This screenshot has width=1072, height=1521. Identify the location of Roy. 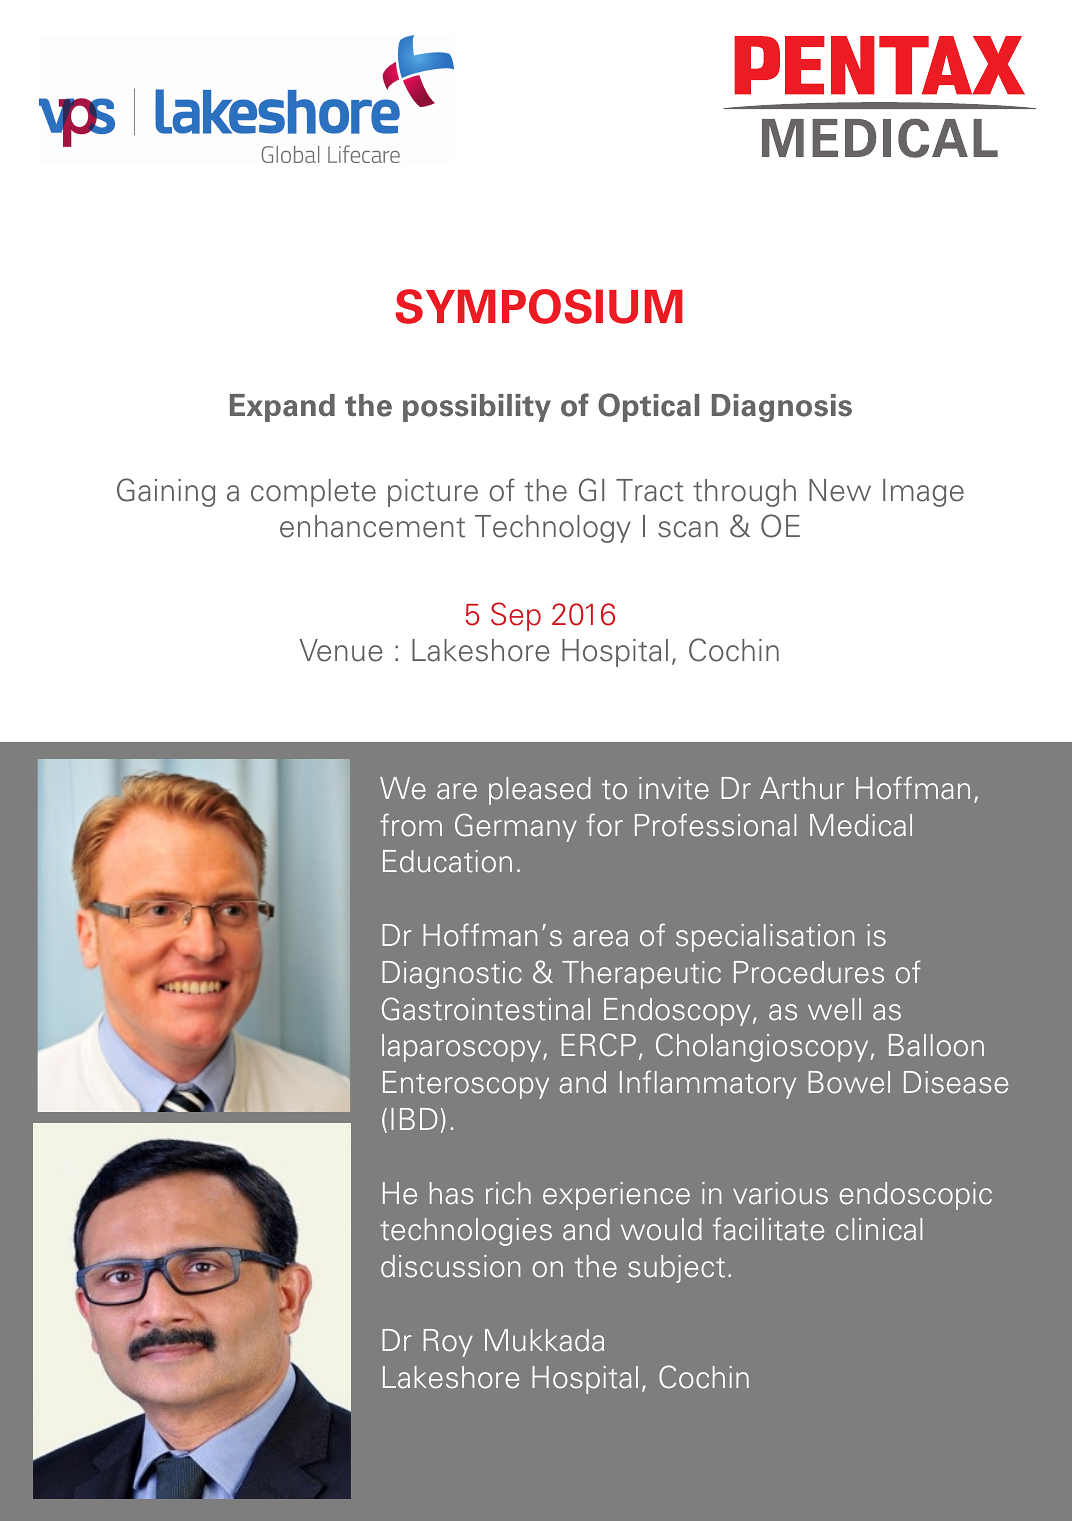
(448, 1343).
